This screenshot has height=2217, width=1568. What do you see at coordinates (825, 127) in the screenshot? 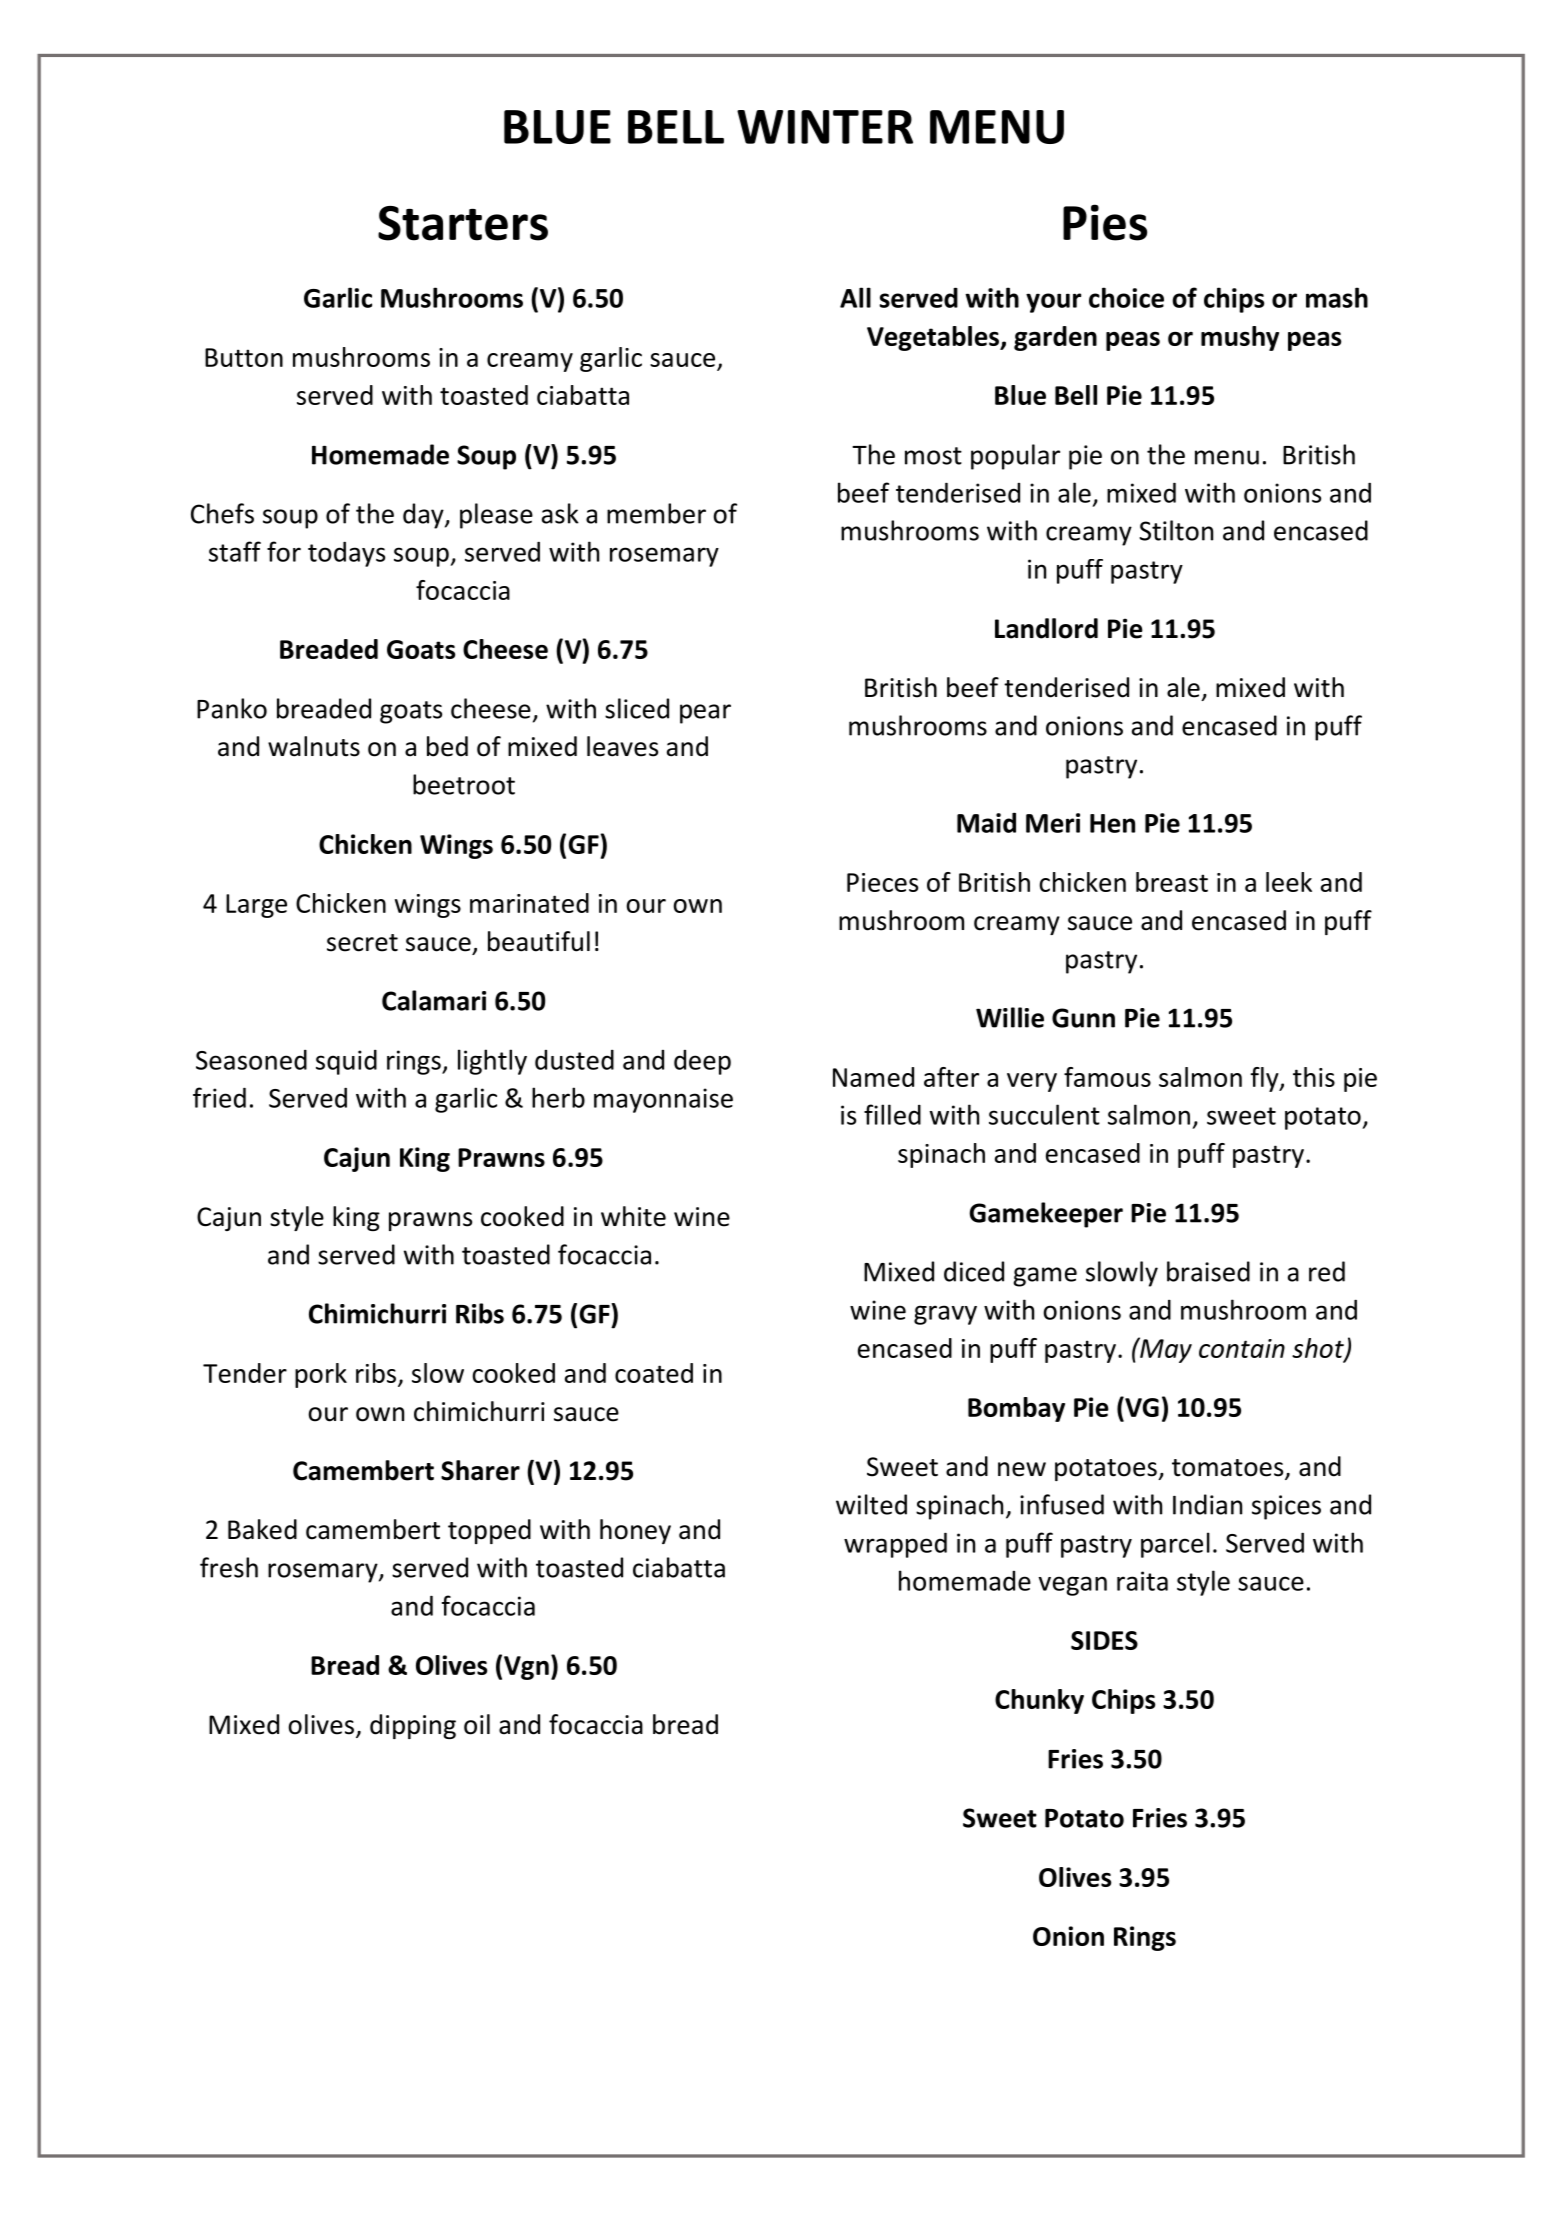
I see `WINTER` at bounding box center [825, 127].
